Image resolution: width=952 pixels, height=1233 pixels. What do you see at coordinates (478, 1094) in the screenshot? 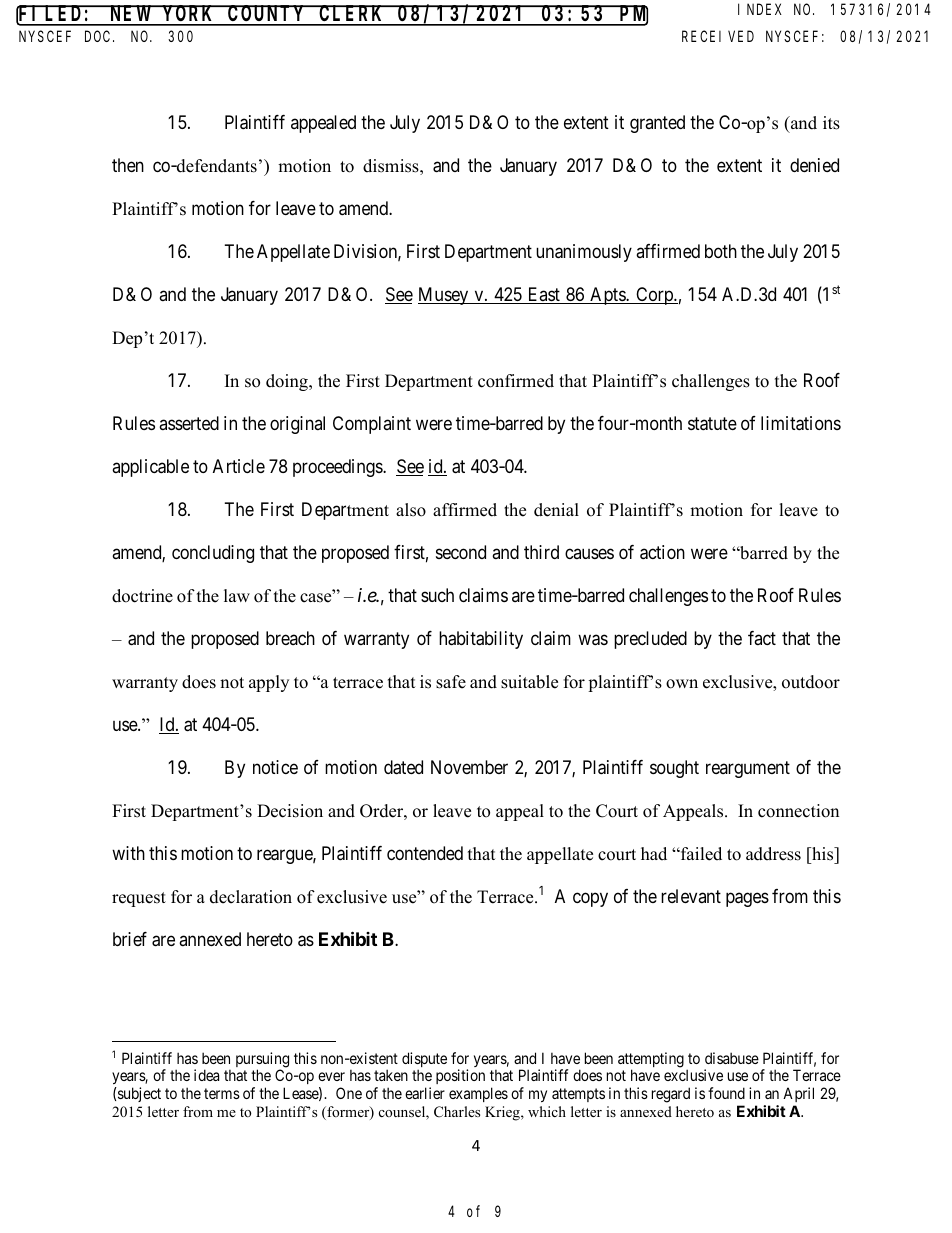
I see `examples` at bounding box center [478, 1094].
